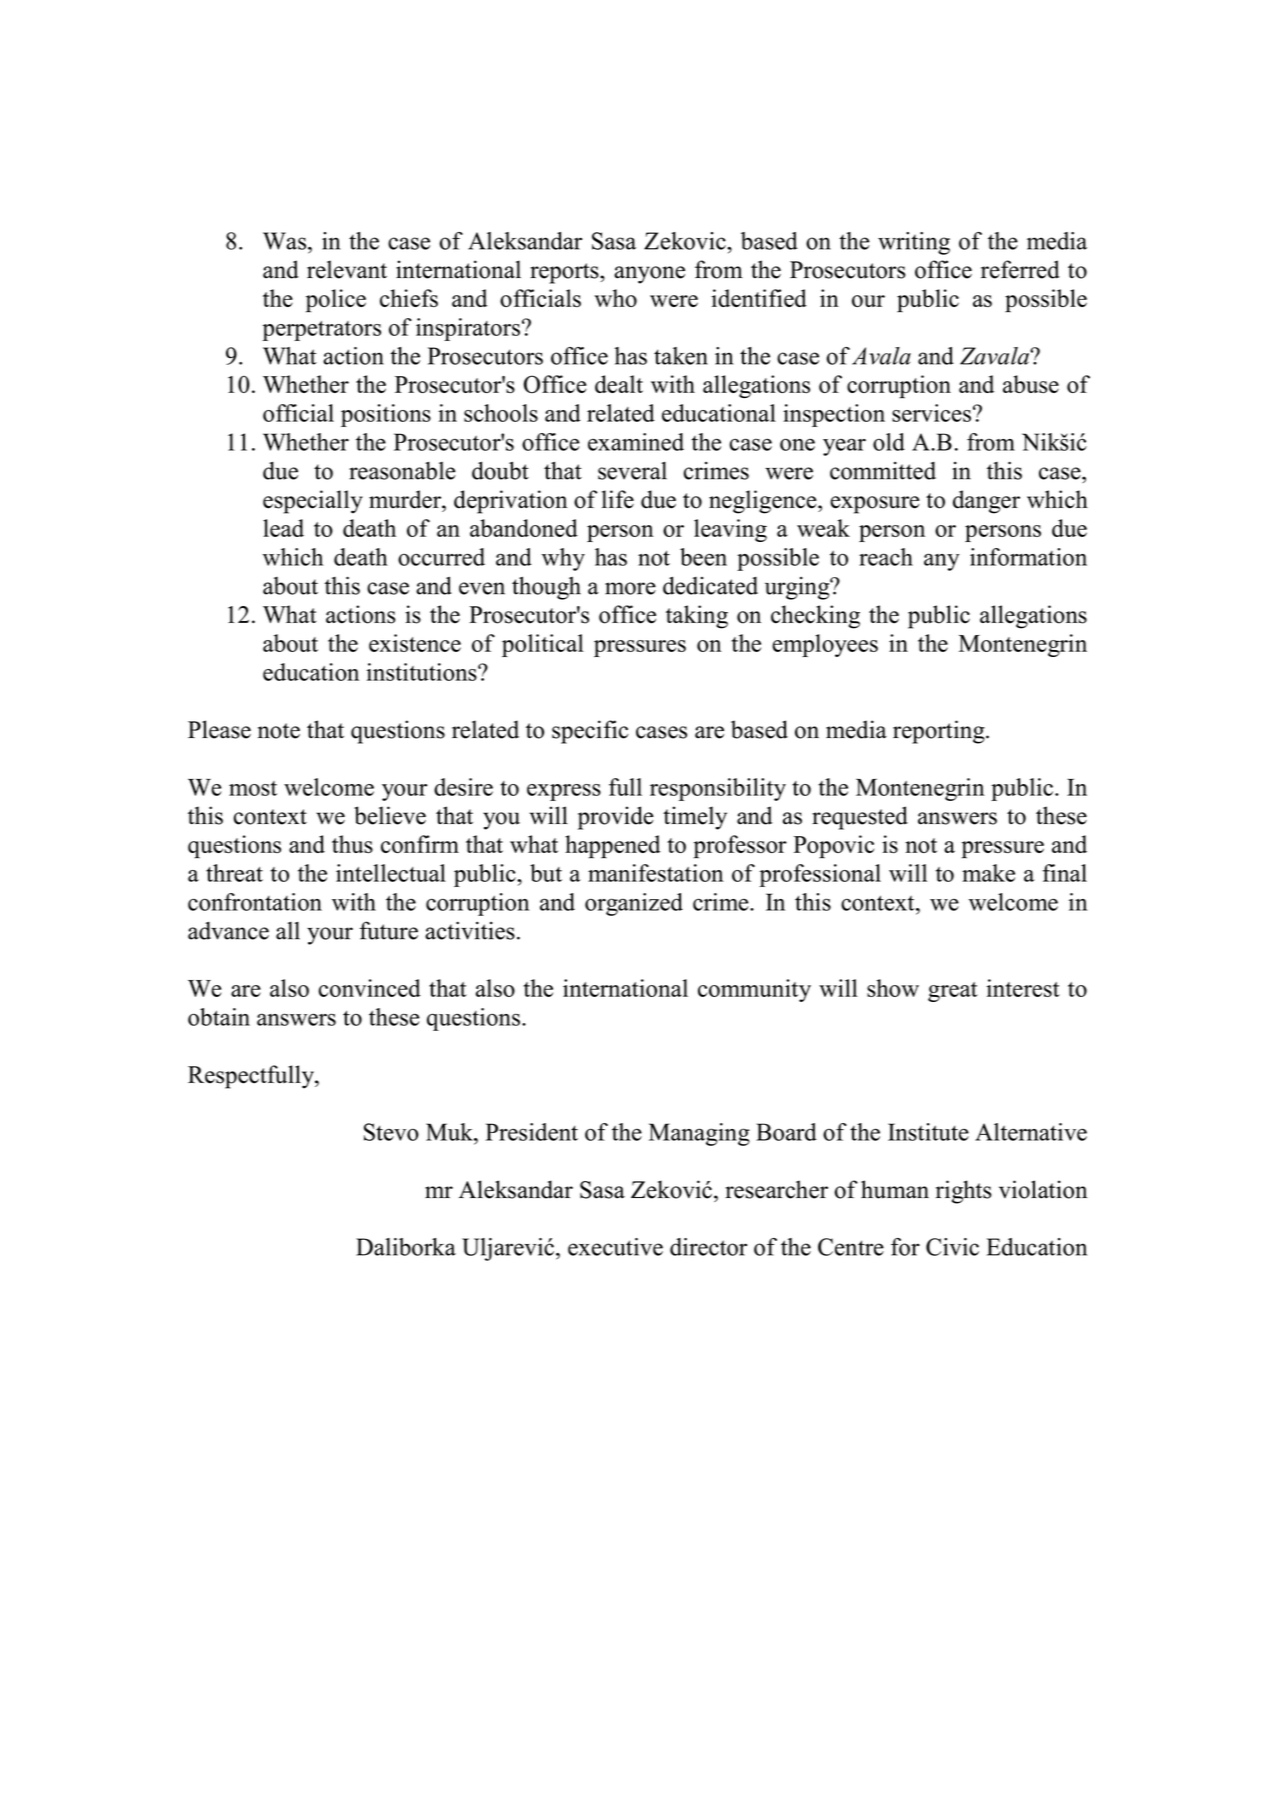 This screenshot has width=1274, height=1802. I want to click on reporting, so click(940, 732).
